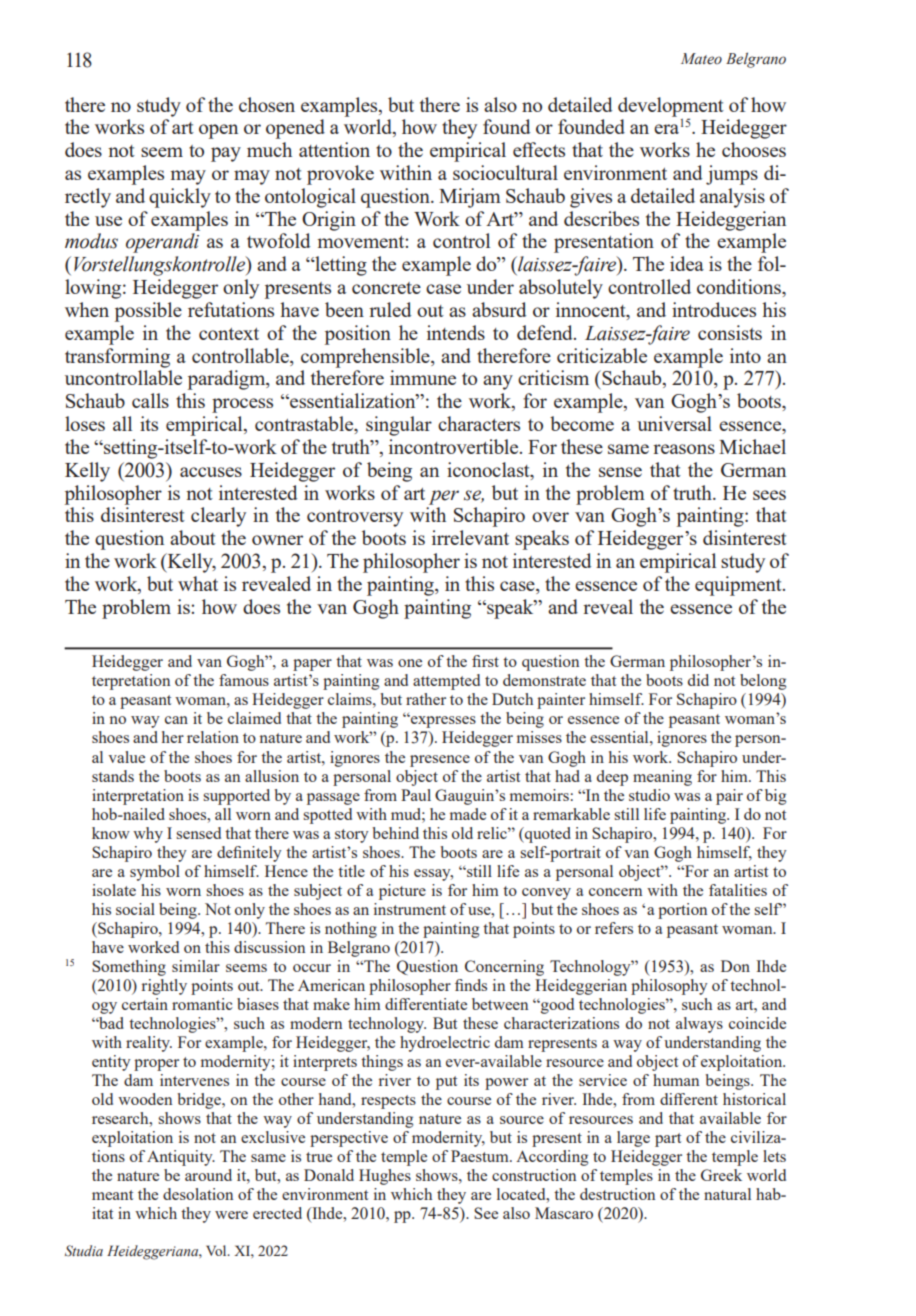 The width and height of the document is (916, 1316). What do you see at coordinates (226, 154) in the document?
I see `pay` at bounding box center [226, 154].
